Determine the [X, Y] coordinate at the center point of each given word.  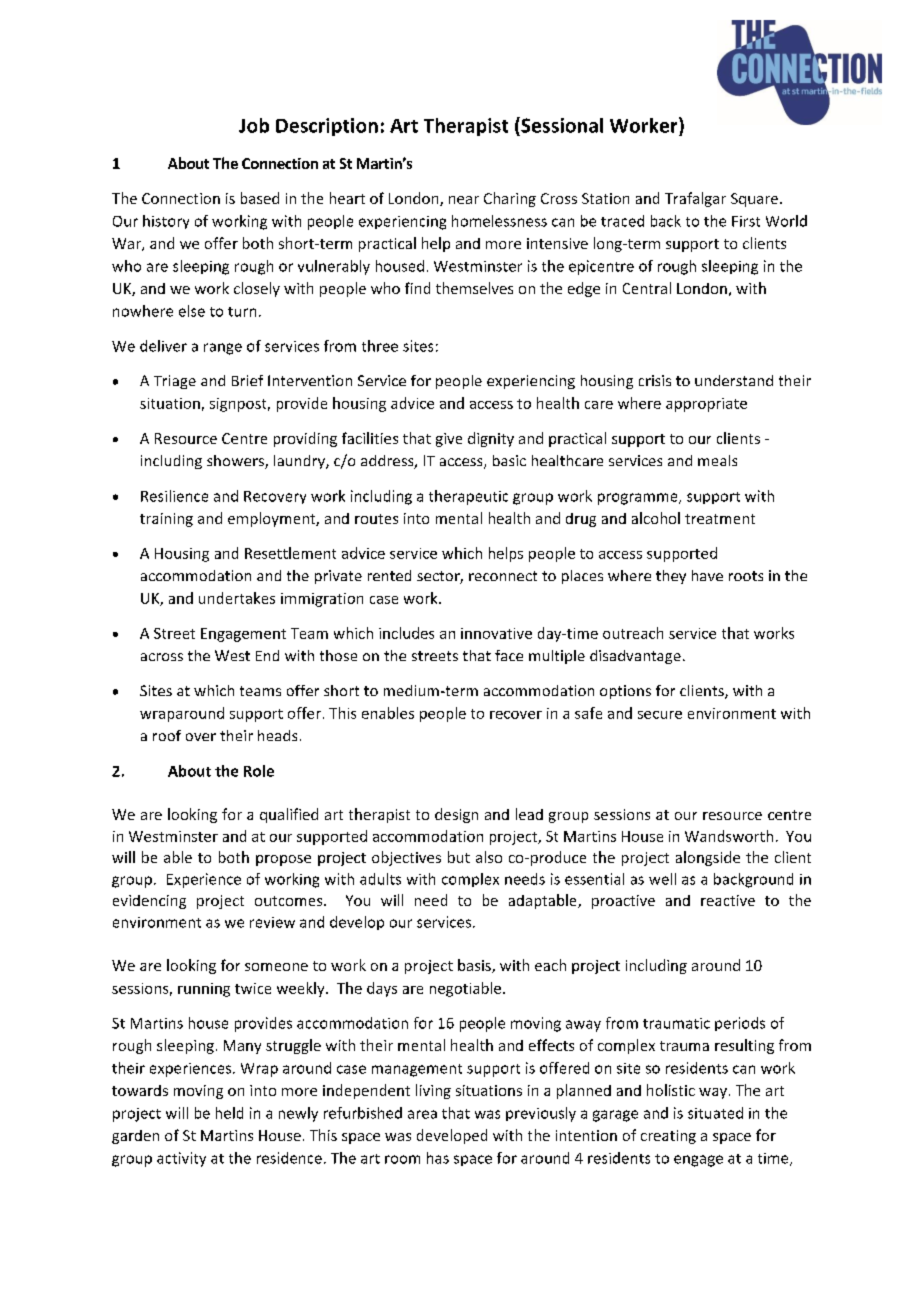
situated [715, 1113]
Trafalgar [695, 199]
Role [259, 771]
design [456, 815]
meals [717, 460]
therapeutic [468, 497]
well [662, 879]
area [422, 1114]
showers [236, 462]
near [464, 200]
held [229, 1113]
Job [254, 125]
